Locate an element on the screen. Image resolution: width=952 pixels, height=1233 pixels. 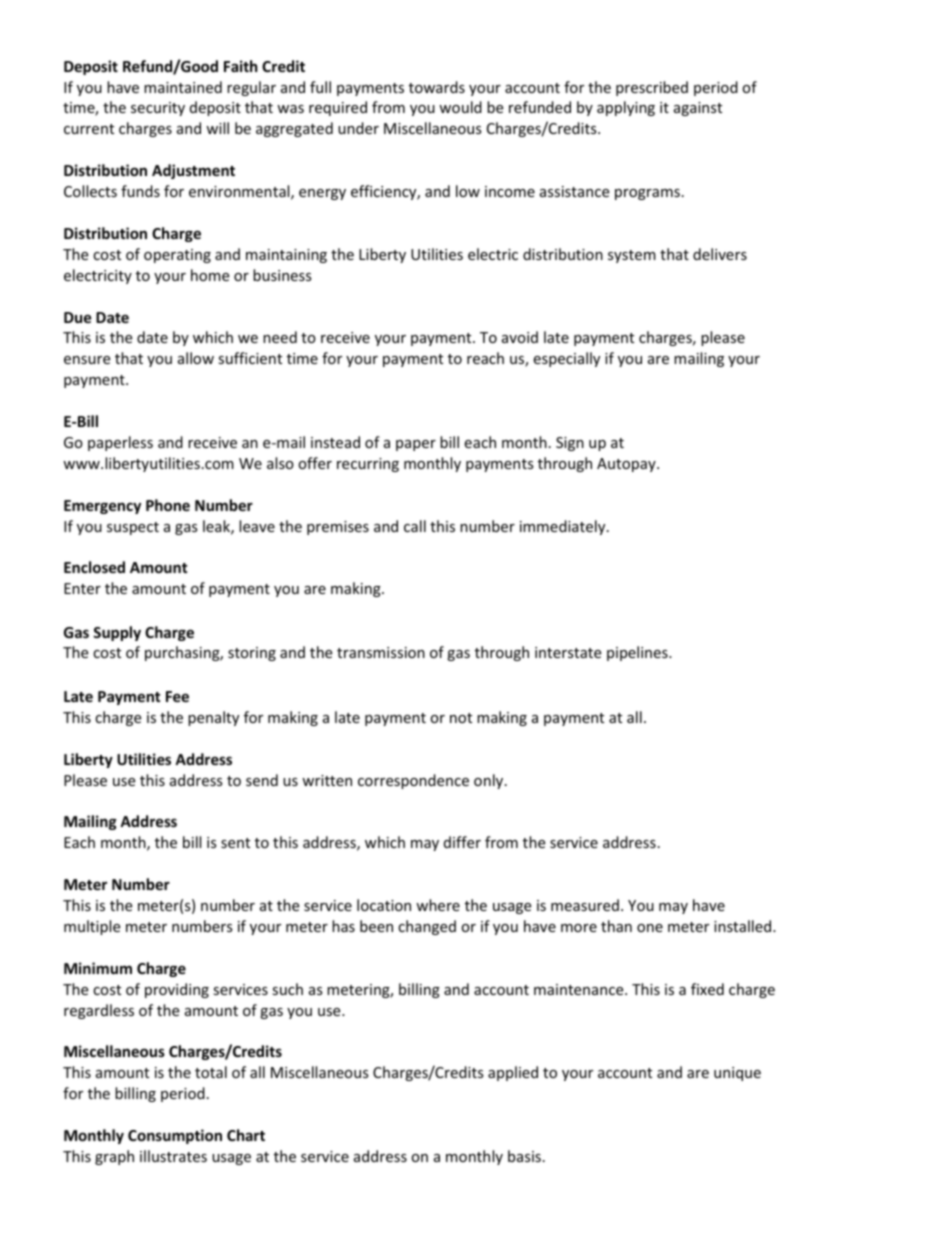
than is located at coordinates (616, 926).
